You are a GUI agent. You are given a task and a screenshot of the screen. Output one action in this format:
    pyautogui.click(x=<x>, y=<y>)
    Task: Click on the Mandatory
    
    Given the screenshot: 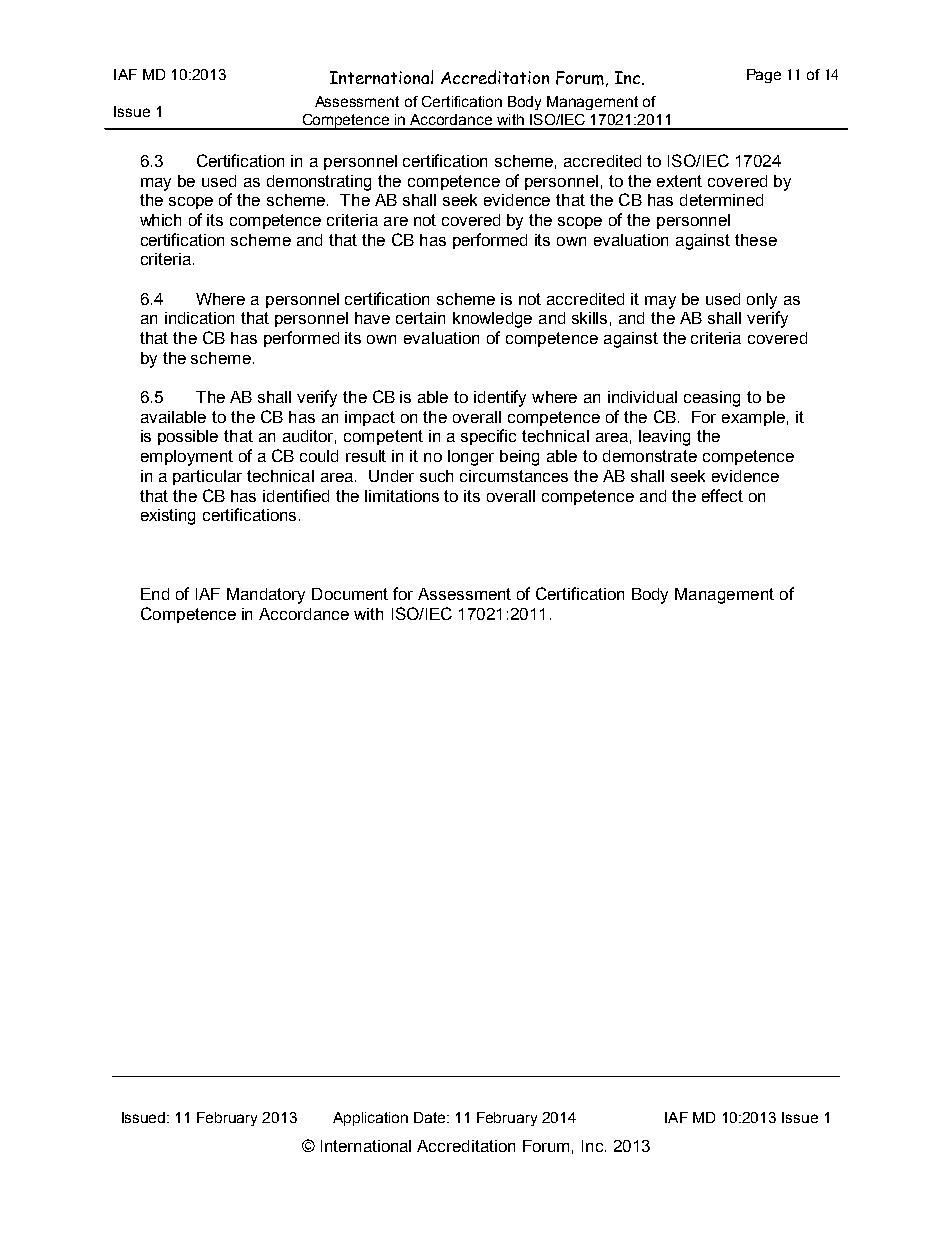 What is the action you would take?
    pyautogui.click(x=266, y=596)
